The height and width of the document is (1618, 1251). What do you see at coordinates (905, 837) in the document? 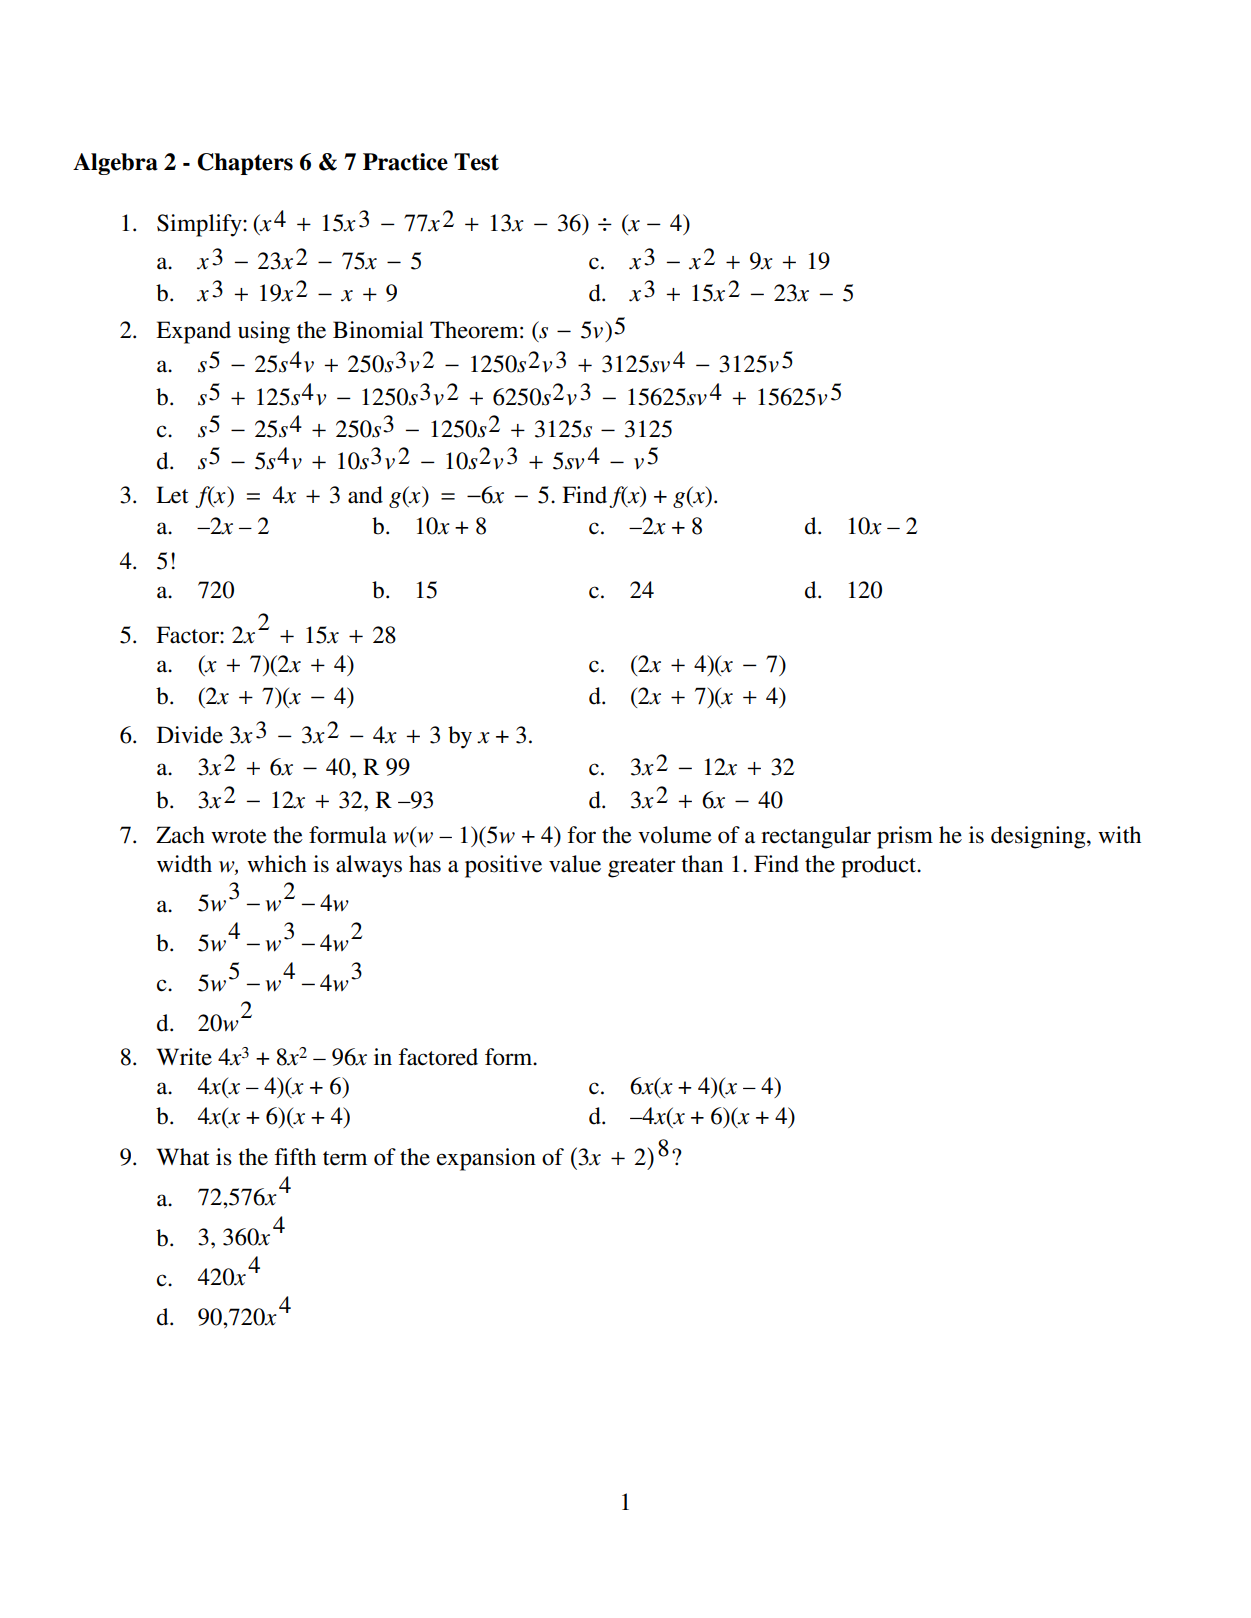
I see `prism` at bounding box center [905, 837].
